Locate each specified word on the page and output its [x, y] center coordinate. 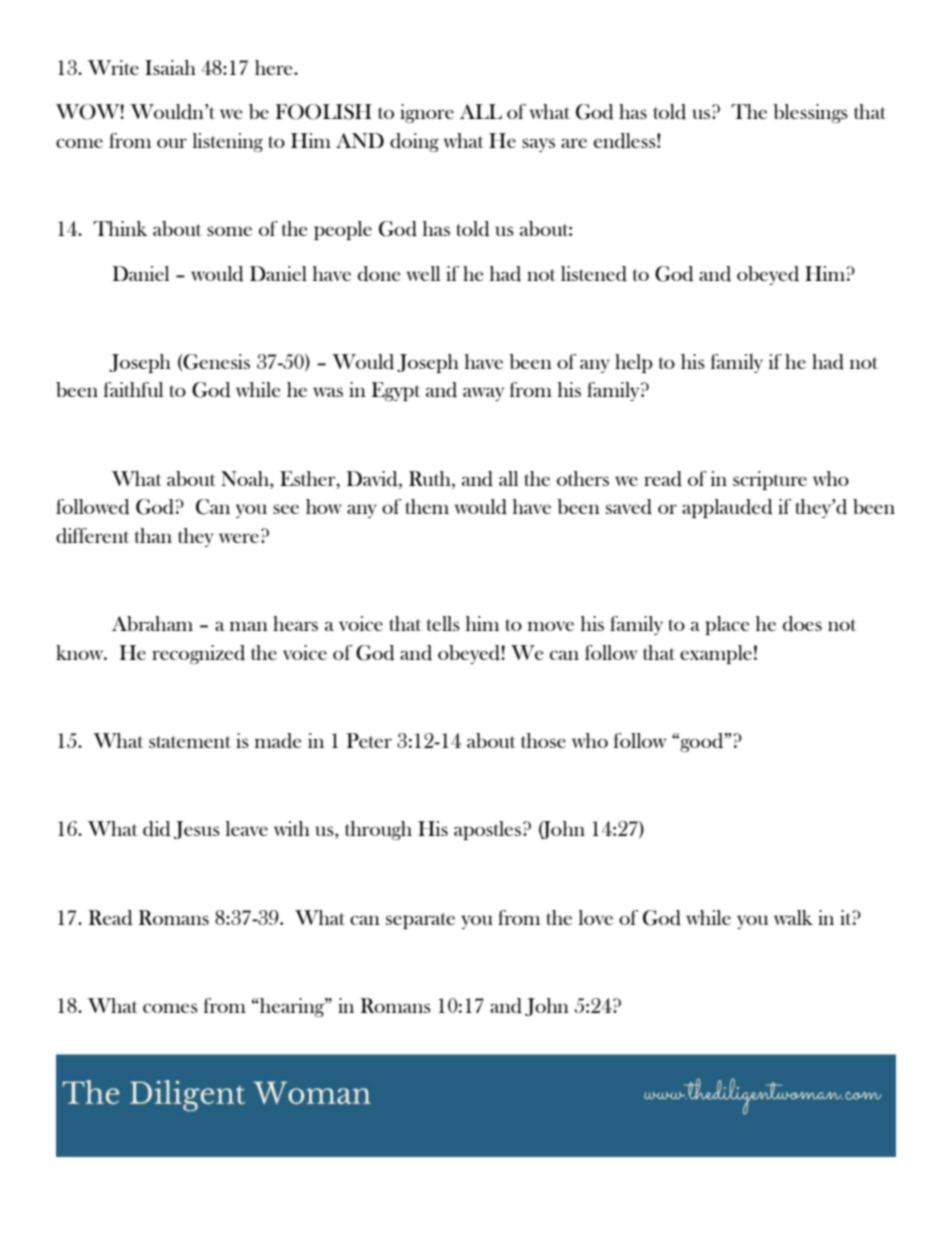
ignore [427, 113]
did [157, 829]
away [483, 394]
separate [420, 921]
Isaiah [170, 67]
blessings [810, 113]
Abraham [152, 623]
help [634, 363]
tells [443, 623]
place [727, 625]
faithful [133, 389]
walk [793, 917]
